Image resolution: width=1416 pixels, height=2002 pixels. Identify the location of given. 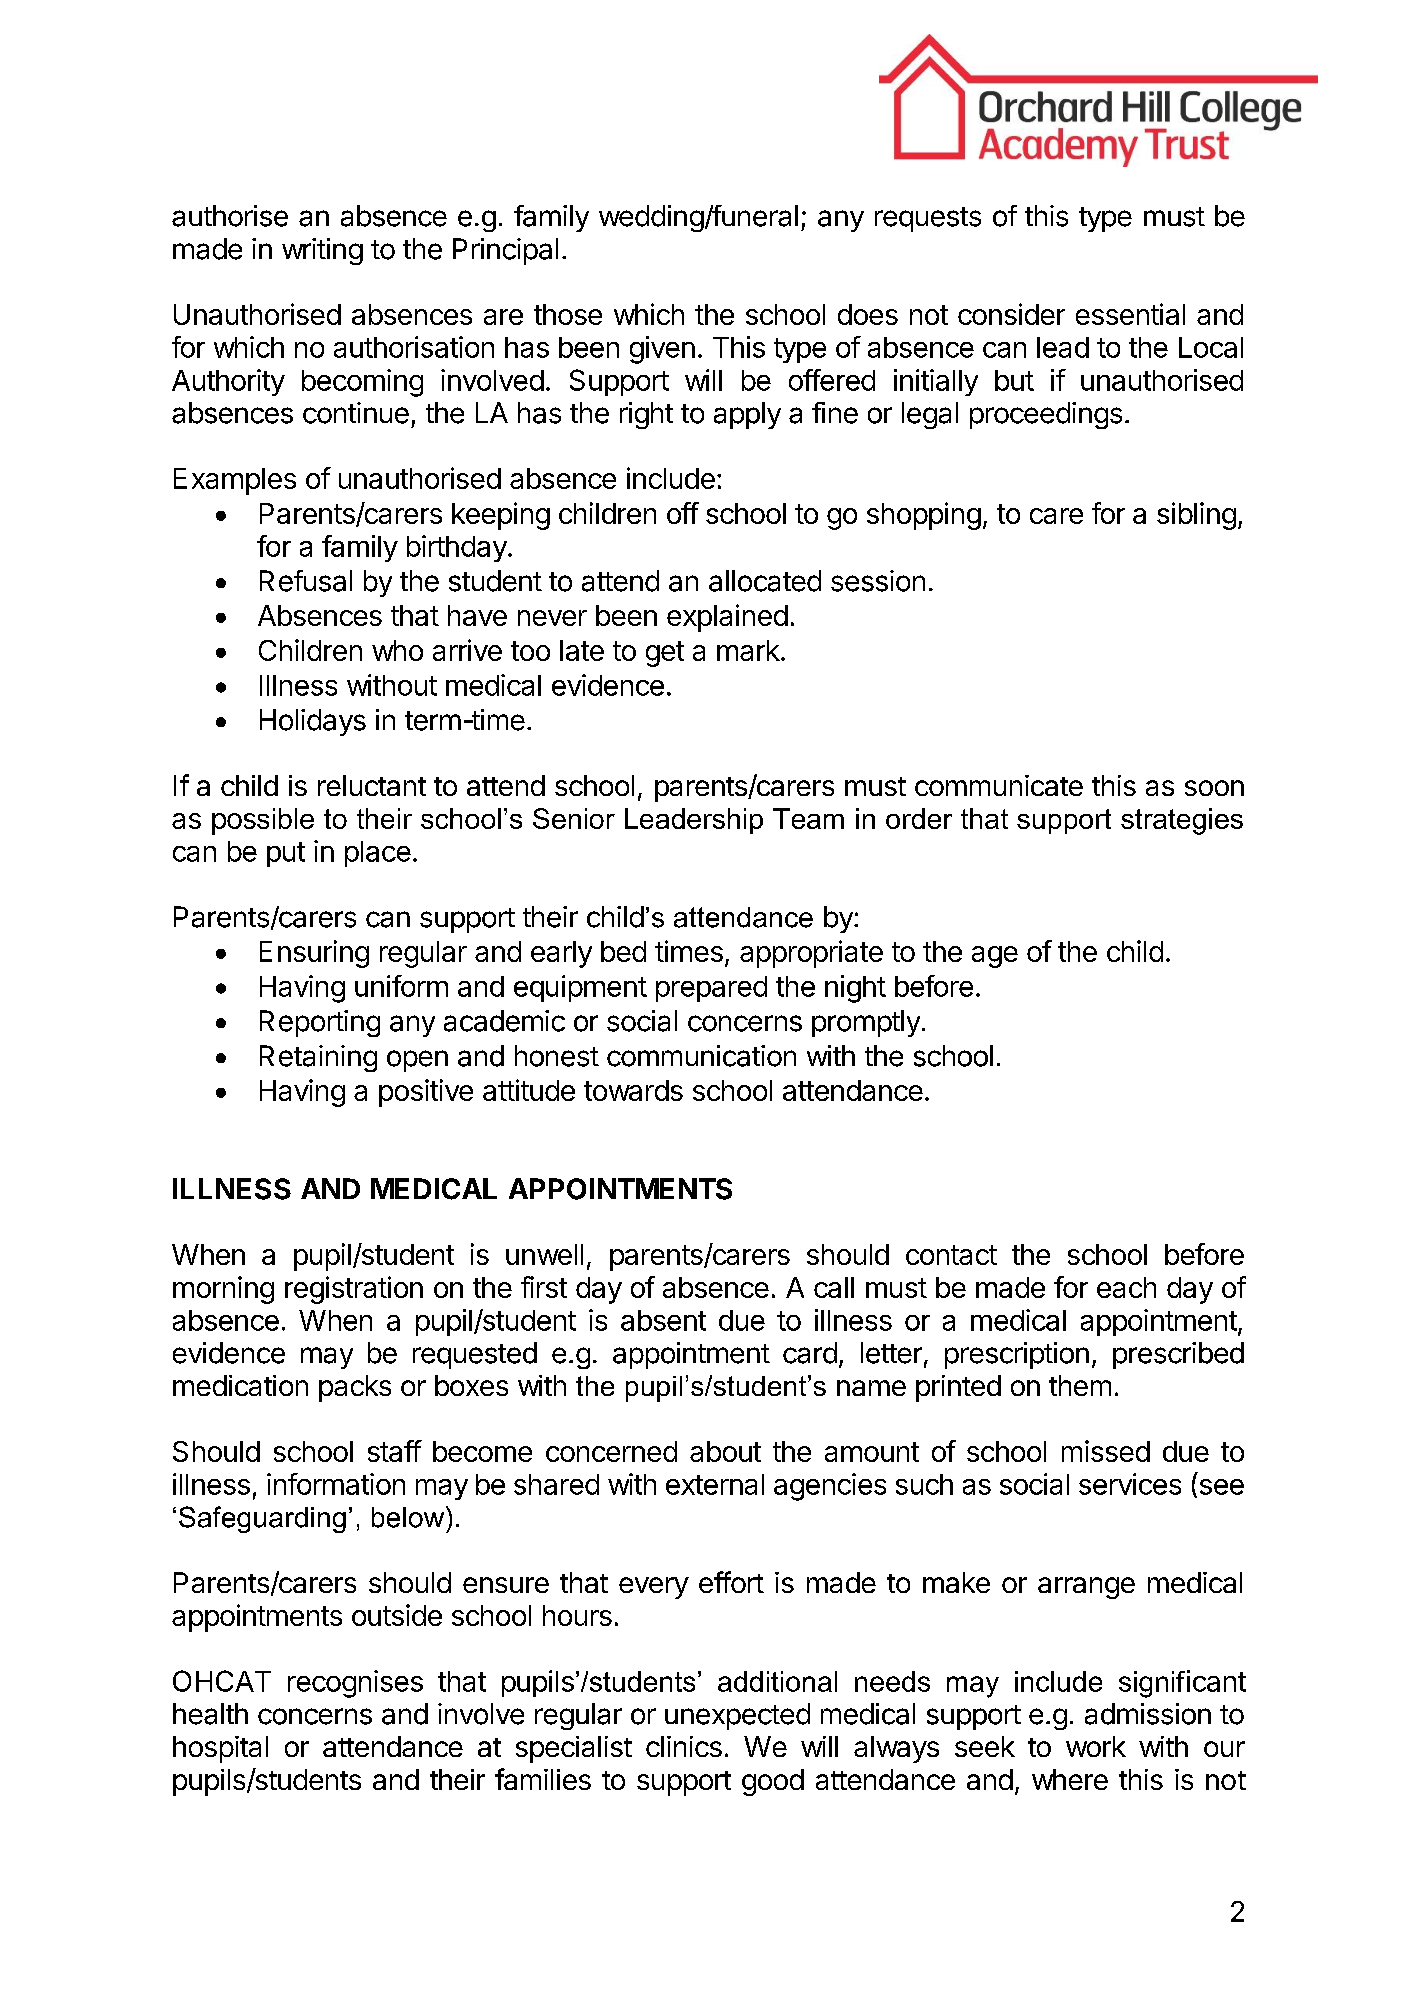
(662, 350).
